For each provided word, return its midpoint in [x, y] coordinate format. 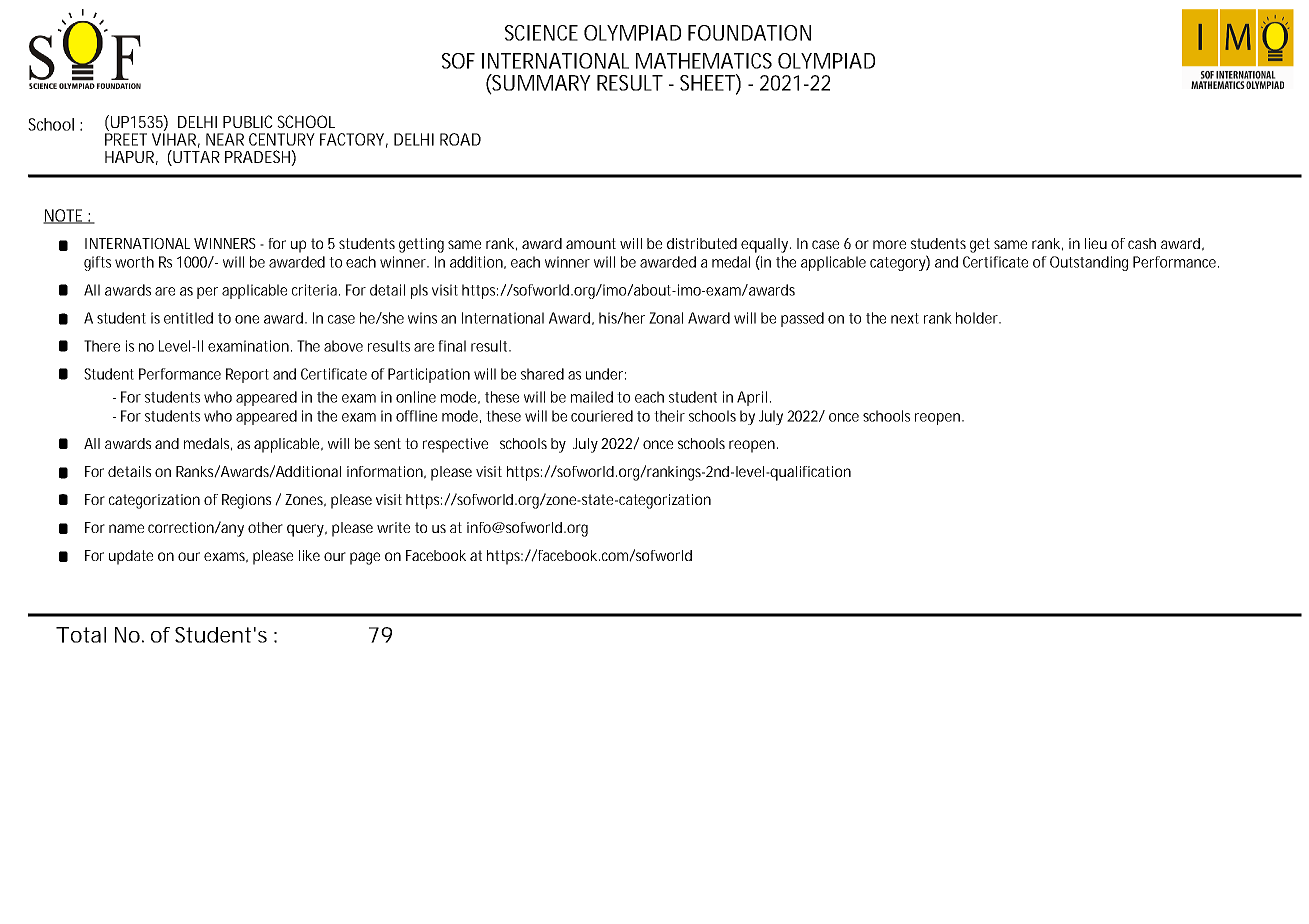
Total [81, 635]
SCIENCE [541, 33]
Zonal [666, 318]
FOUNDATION [749, 33]
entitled [188, 318]
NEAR [225, 139]
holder [978, 318]
